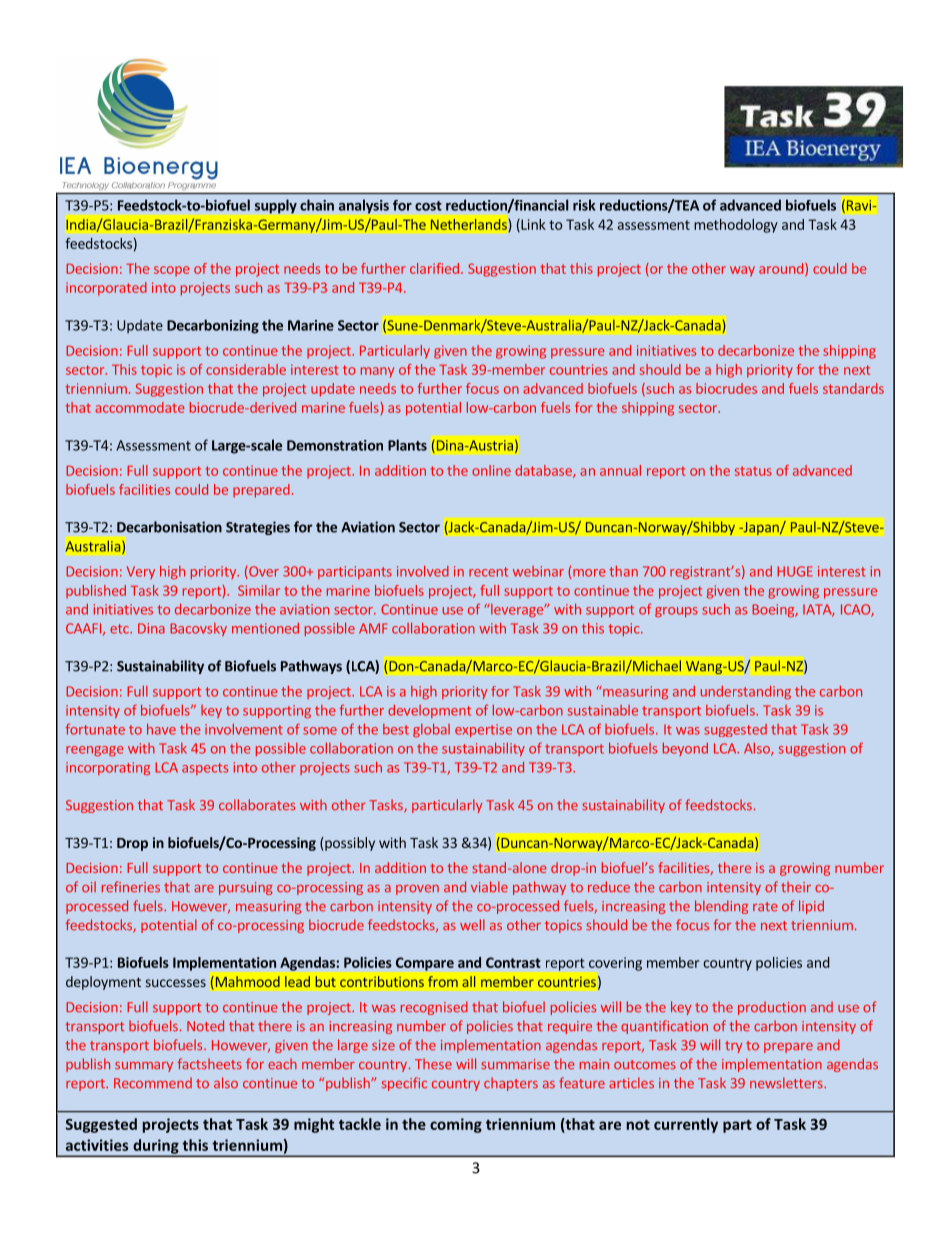  Describe the element at coordinates (736, 226) in the screenshot. I see `methodology` at that location.
